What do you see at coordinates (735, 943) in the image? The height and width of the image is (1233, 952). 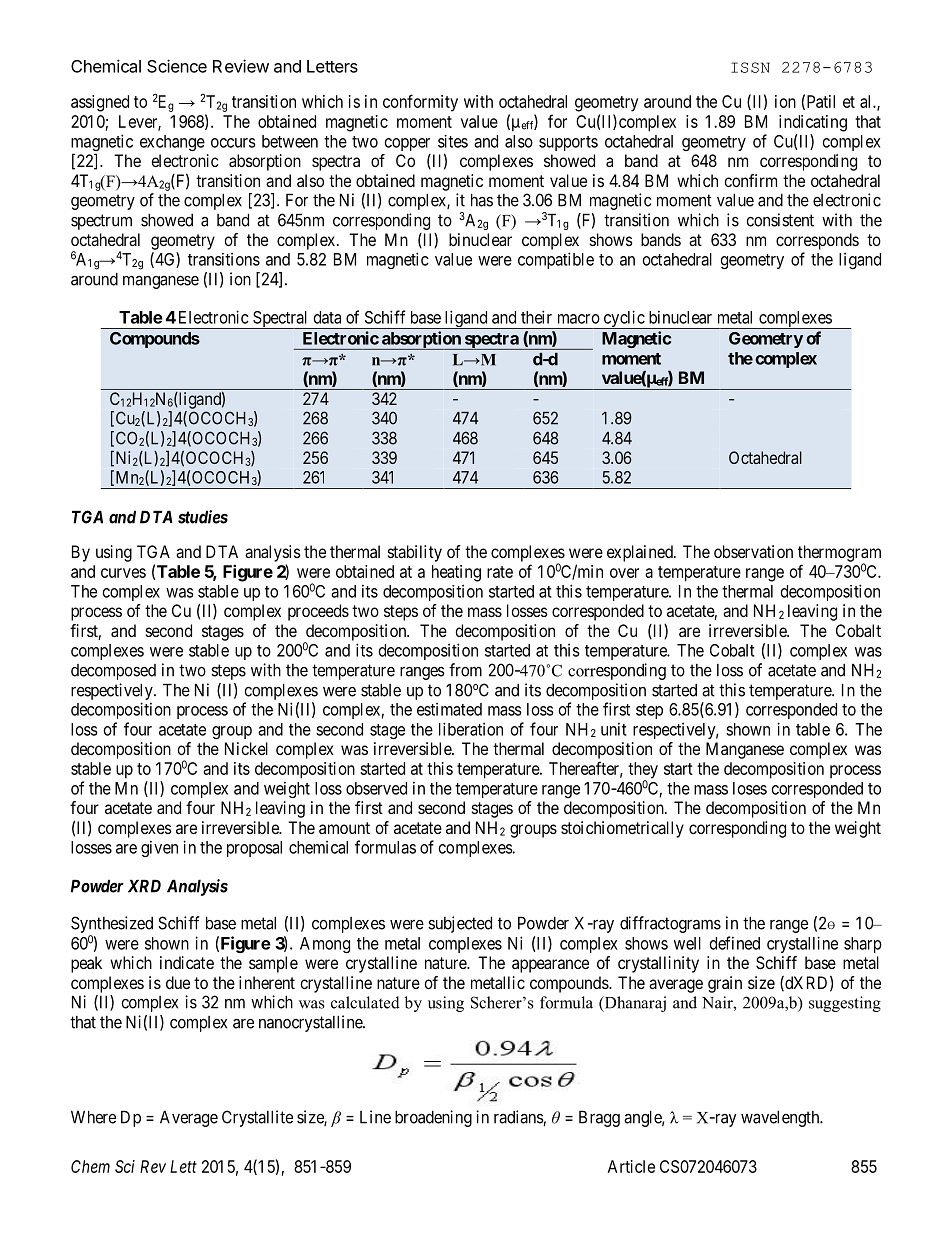 I see `defined` at bounding box center [735, 943].
